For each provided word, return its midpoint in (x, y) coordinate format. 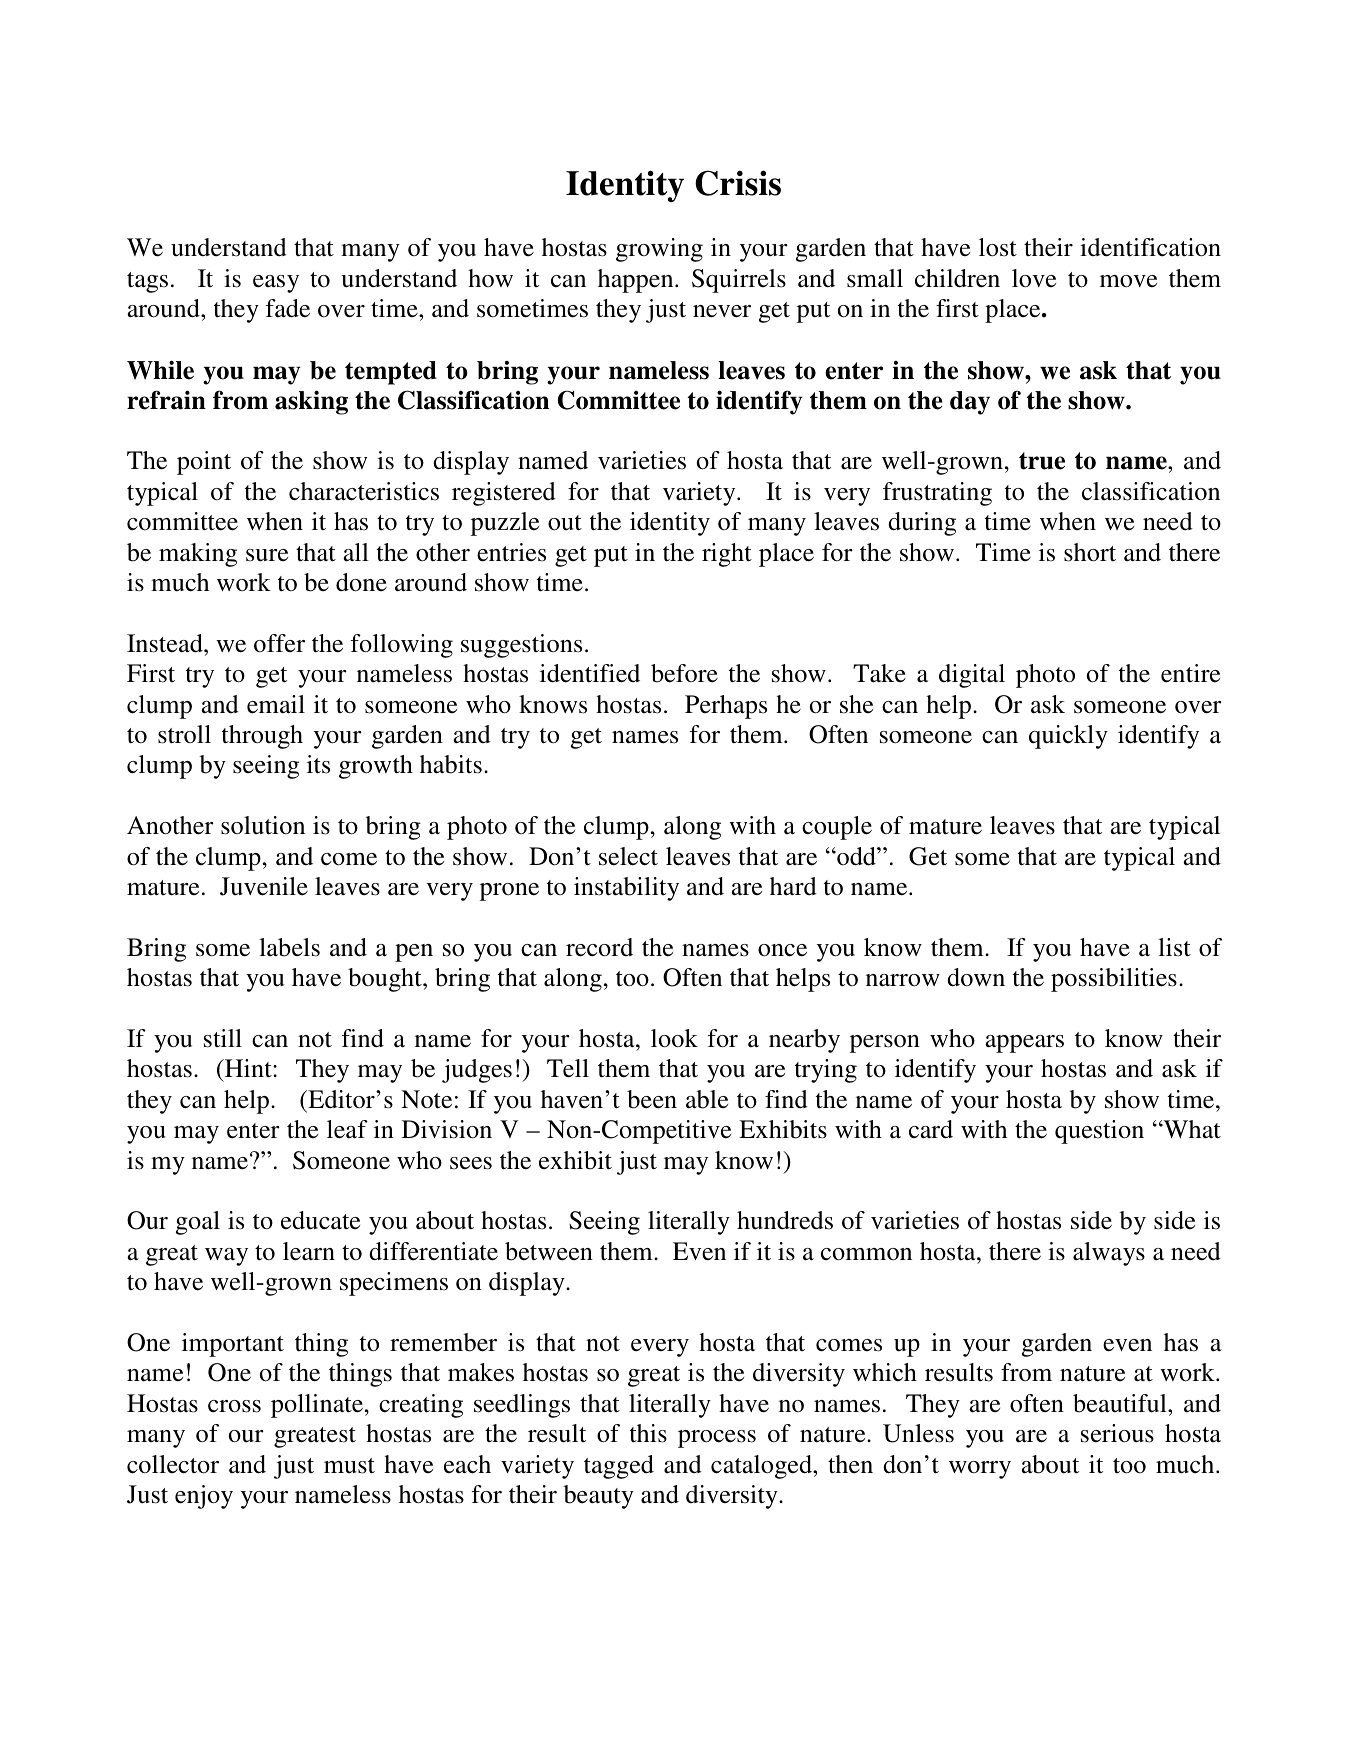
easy (276, 284)
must (349, 1466)
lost (998, 247)
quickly (1068, 737)
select (628, 856)
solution (263, 825)
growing (659, 250)
